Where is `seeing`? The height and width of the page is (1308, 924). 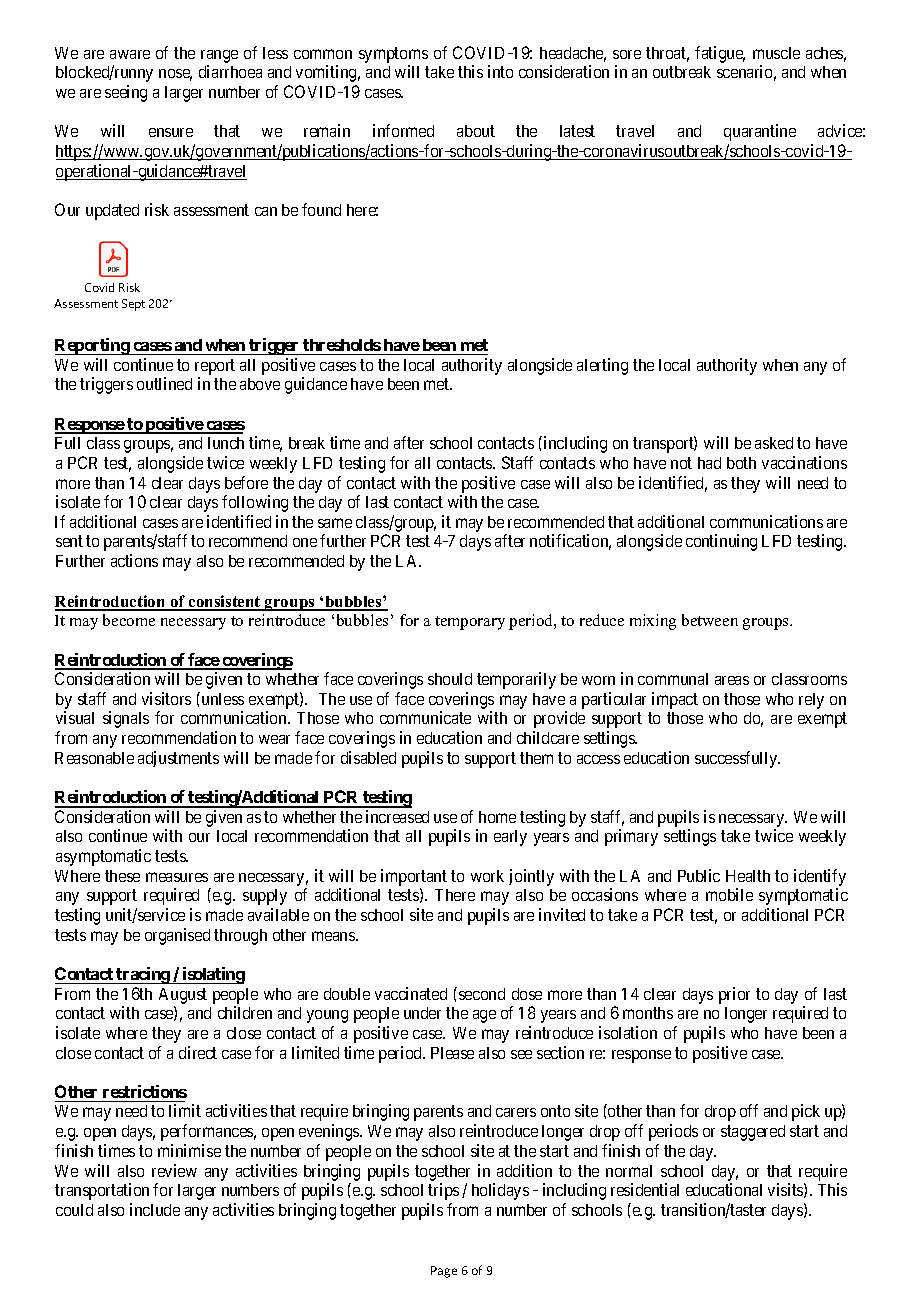 seeing is located at coordinates (126, 93).
